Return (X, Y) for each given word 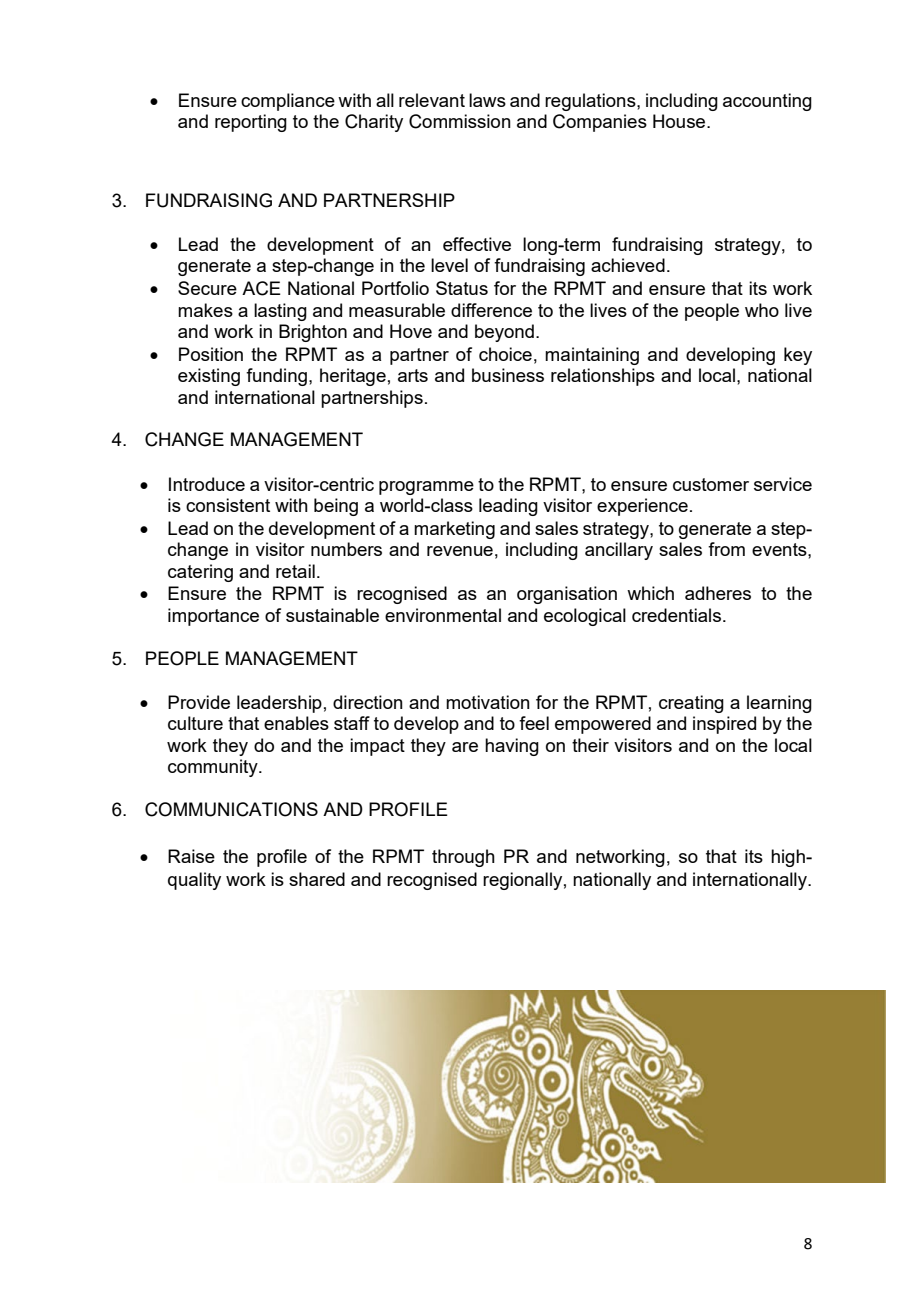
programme (426, 488)
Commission (460, 121)
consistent (228, 505)
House (680, 121)
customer (711, 484)
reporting (251, 123)
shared (317, 879)
